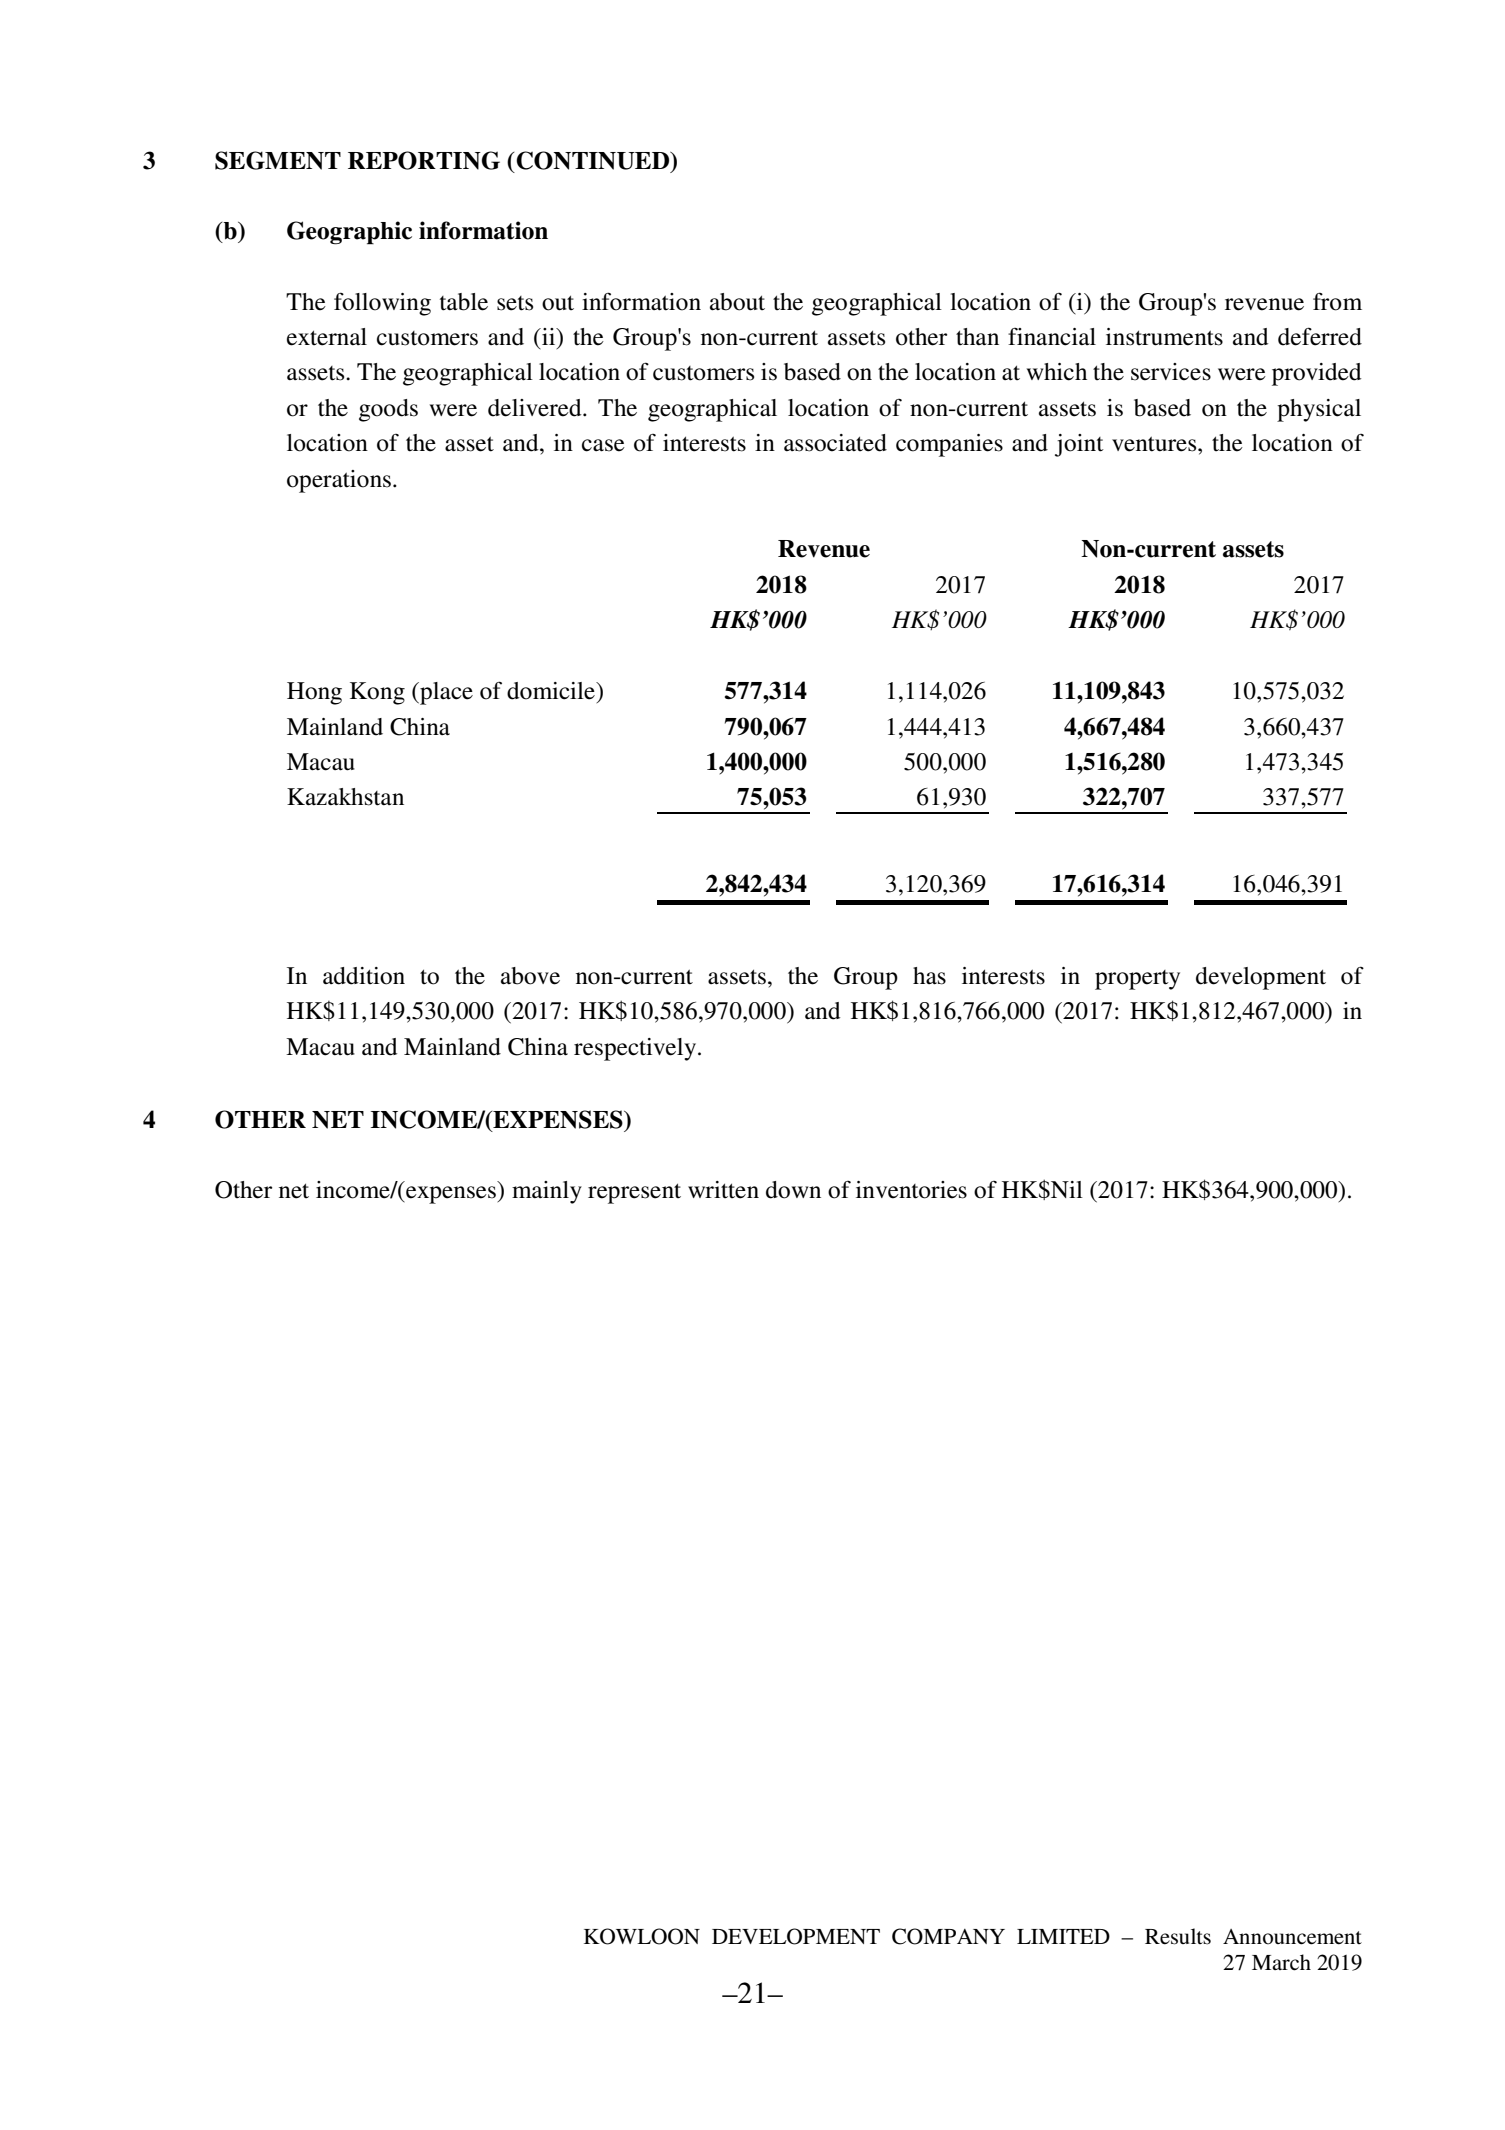 Image resolution: width=1505 pixels, height=2130 pixels. What do you see at coordinates (948, 1936) in the screenshot?
I see `COMPANY` at bounding box center [948, 1936].
